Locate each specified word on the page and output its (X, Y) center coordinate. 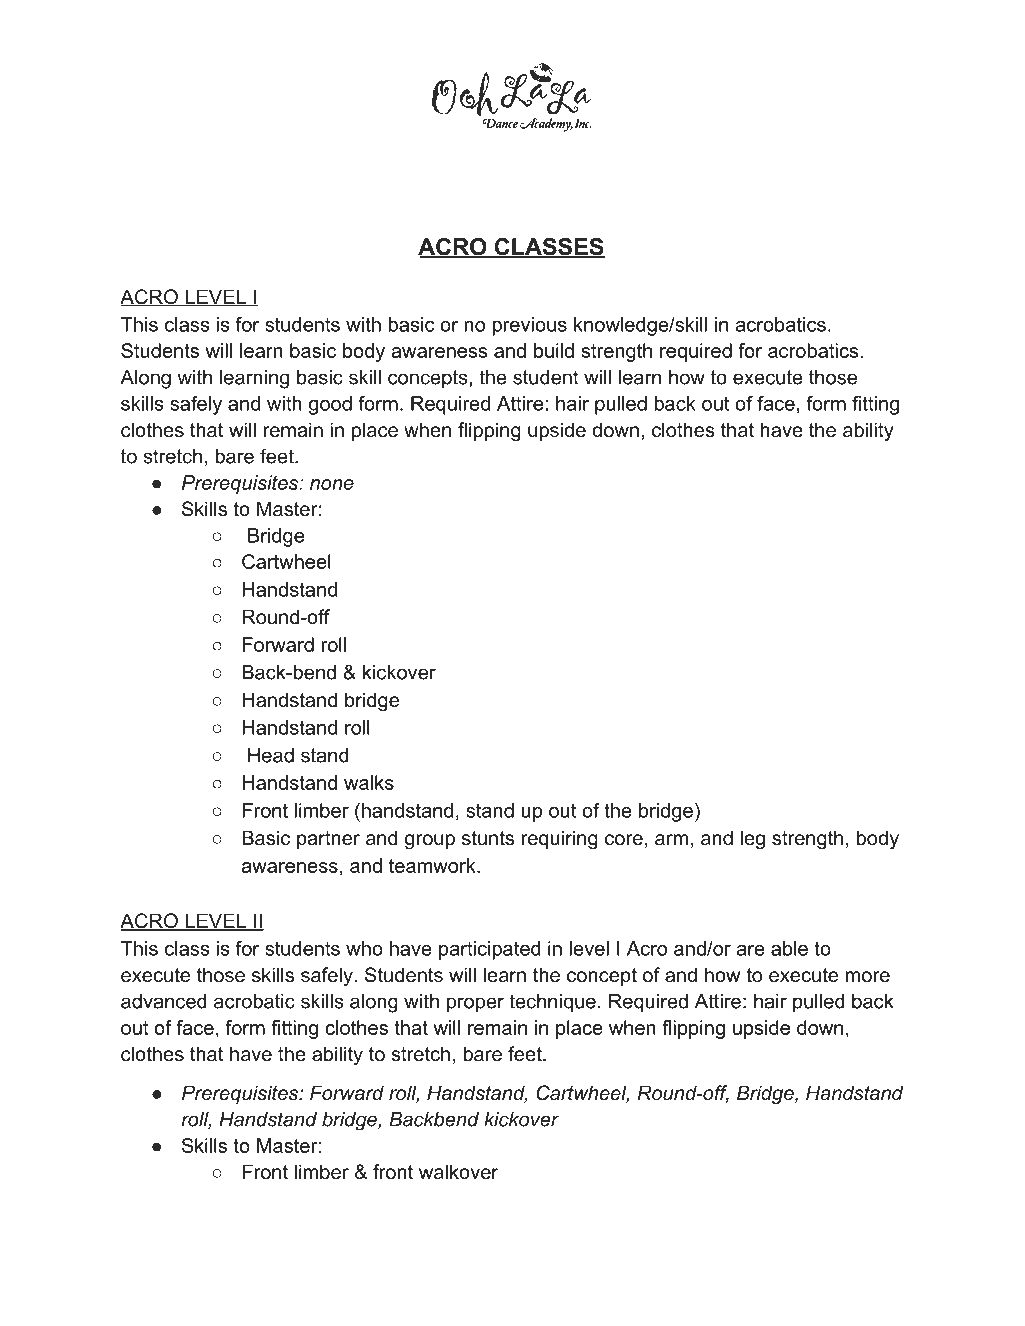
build (554, 350)
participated (490, 950)
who (364, 948)
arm (671, 840)
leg (752, 840)
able (789, 948)
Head (271, 755)
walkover (458, 1172)
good (330, 405)
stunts (488, 838)
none (332, 484)
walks (369, 782)
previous (530, 326)
